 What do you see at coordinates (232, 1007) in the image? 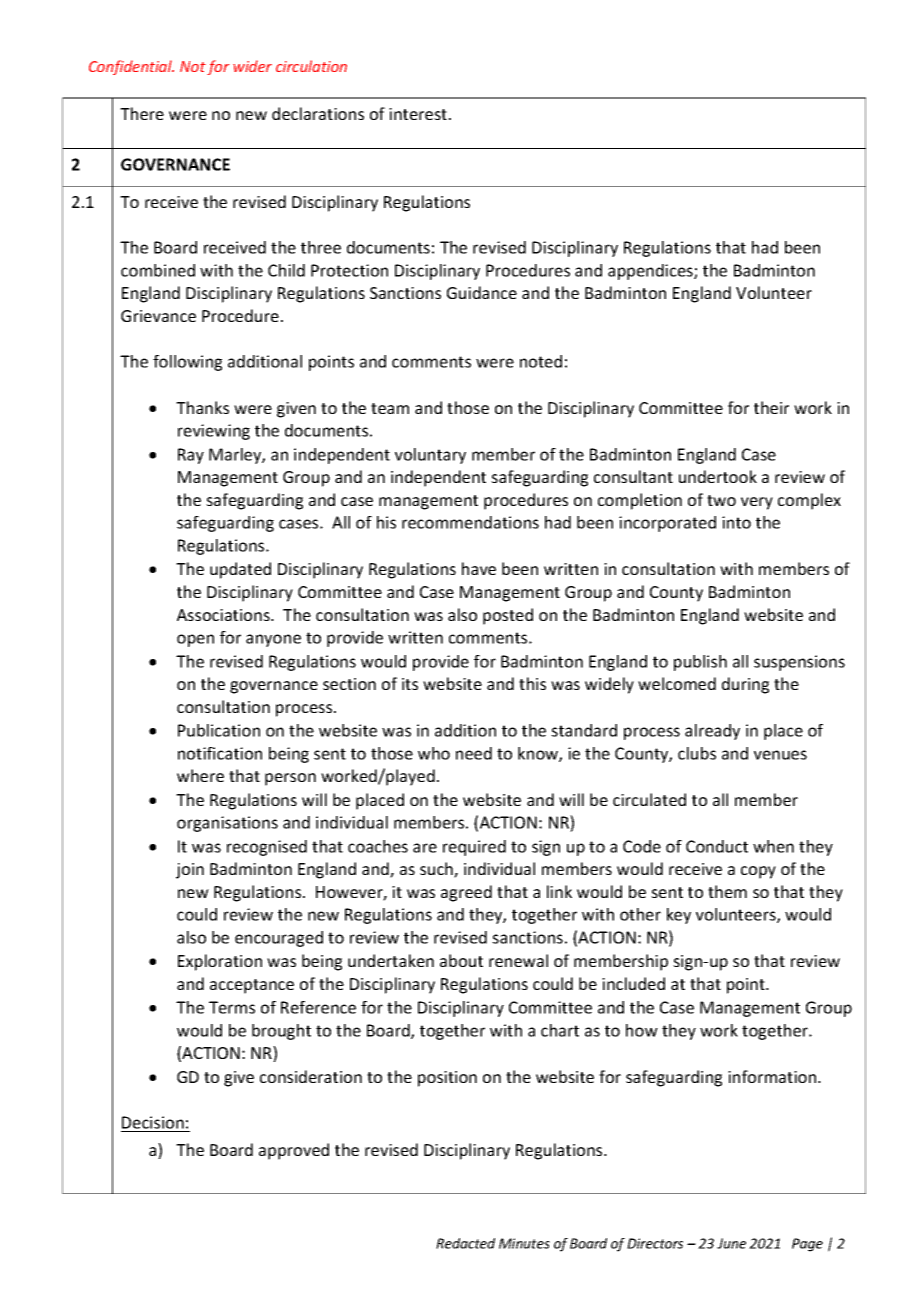
I see `Terms` at bounding box center [232, 1007].
